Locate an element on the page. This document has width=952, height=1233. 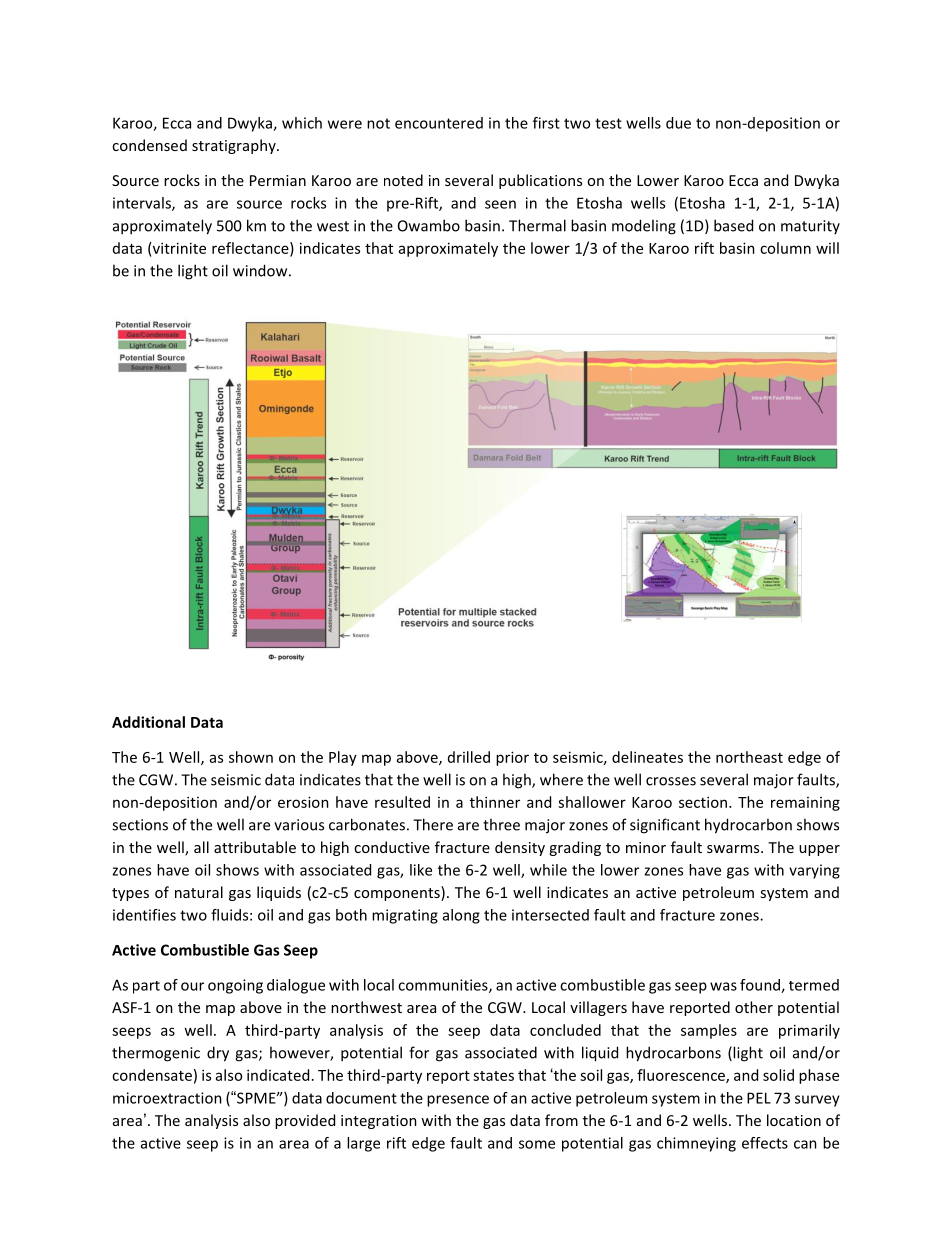
due is located at coordinates (678, 123).
